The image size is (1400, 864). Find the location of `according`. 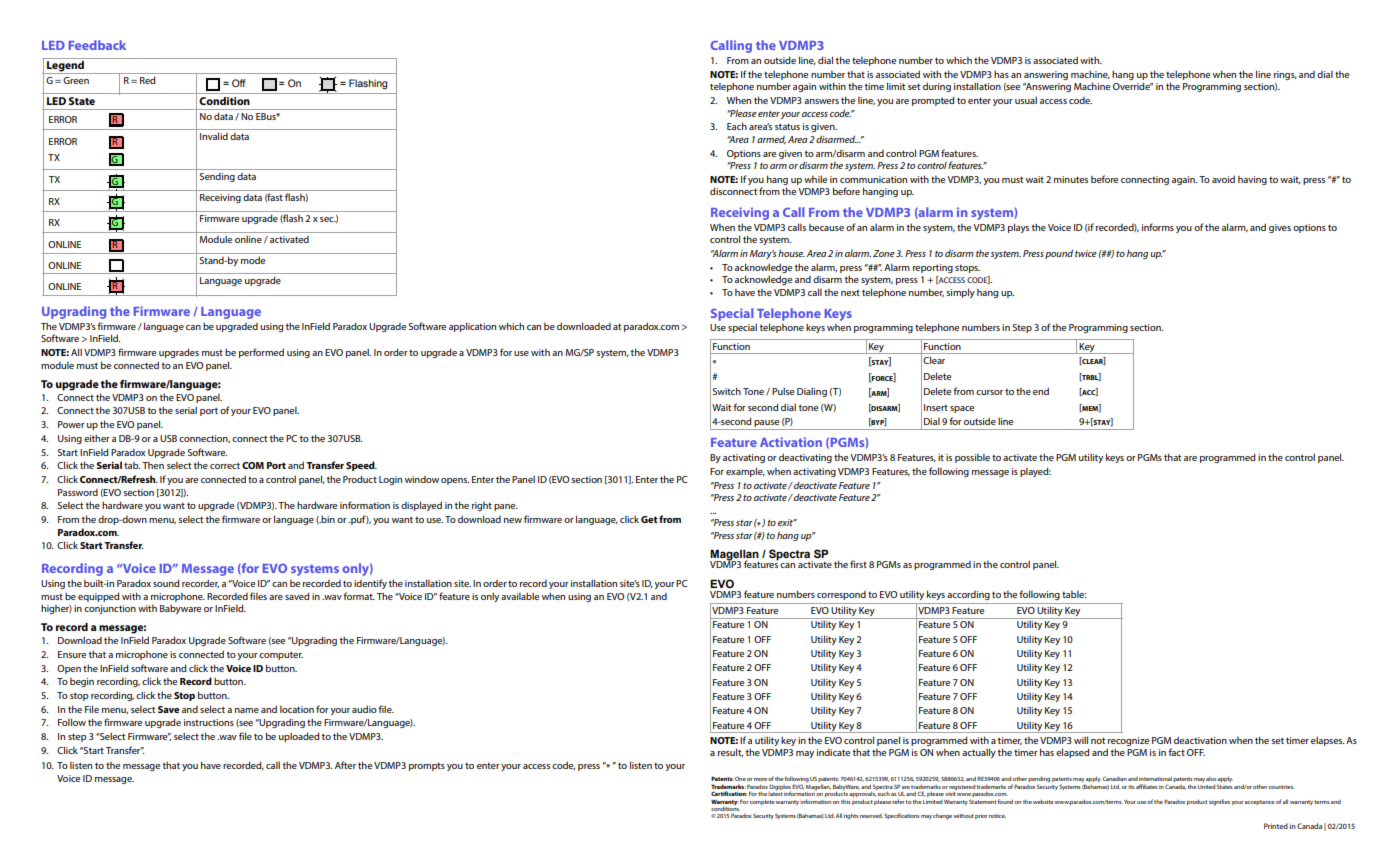

according is located at coordinates (968, 595).
